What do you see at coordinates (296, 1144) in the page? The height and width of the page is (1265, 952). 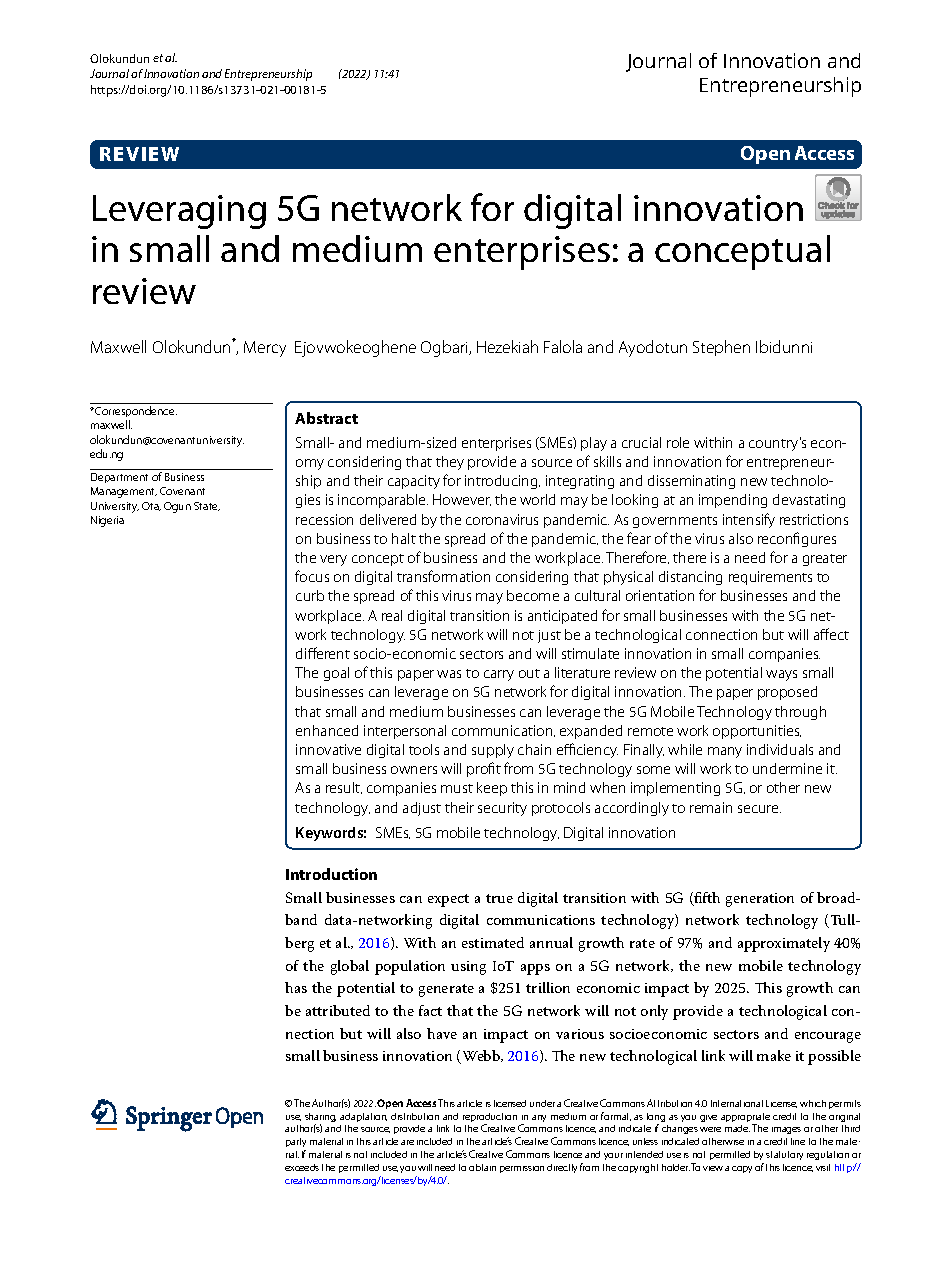 I see `party` at bounding box center [296, 1144].
